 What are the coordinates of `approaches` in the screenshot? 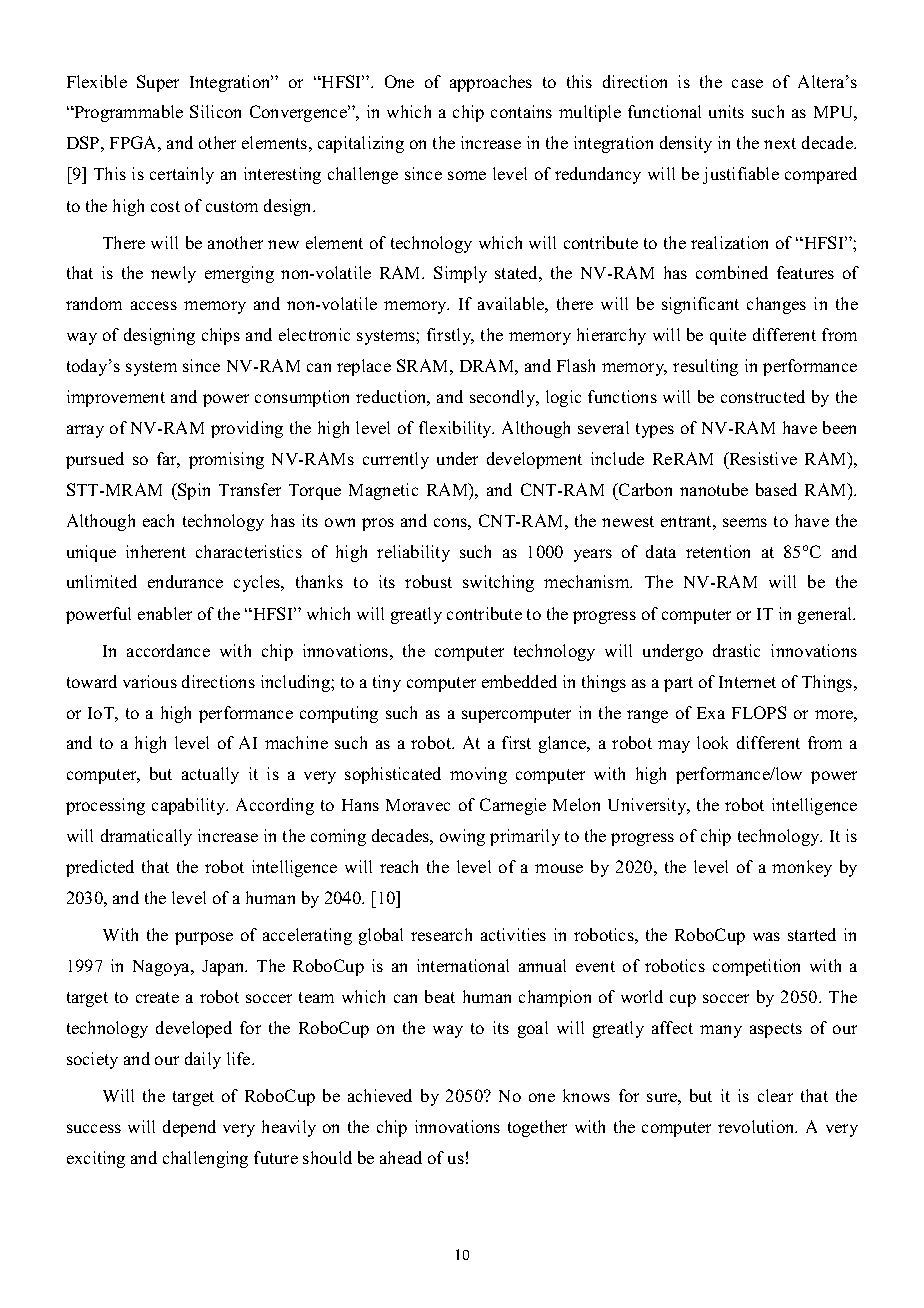 It's located at (491, 83).
